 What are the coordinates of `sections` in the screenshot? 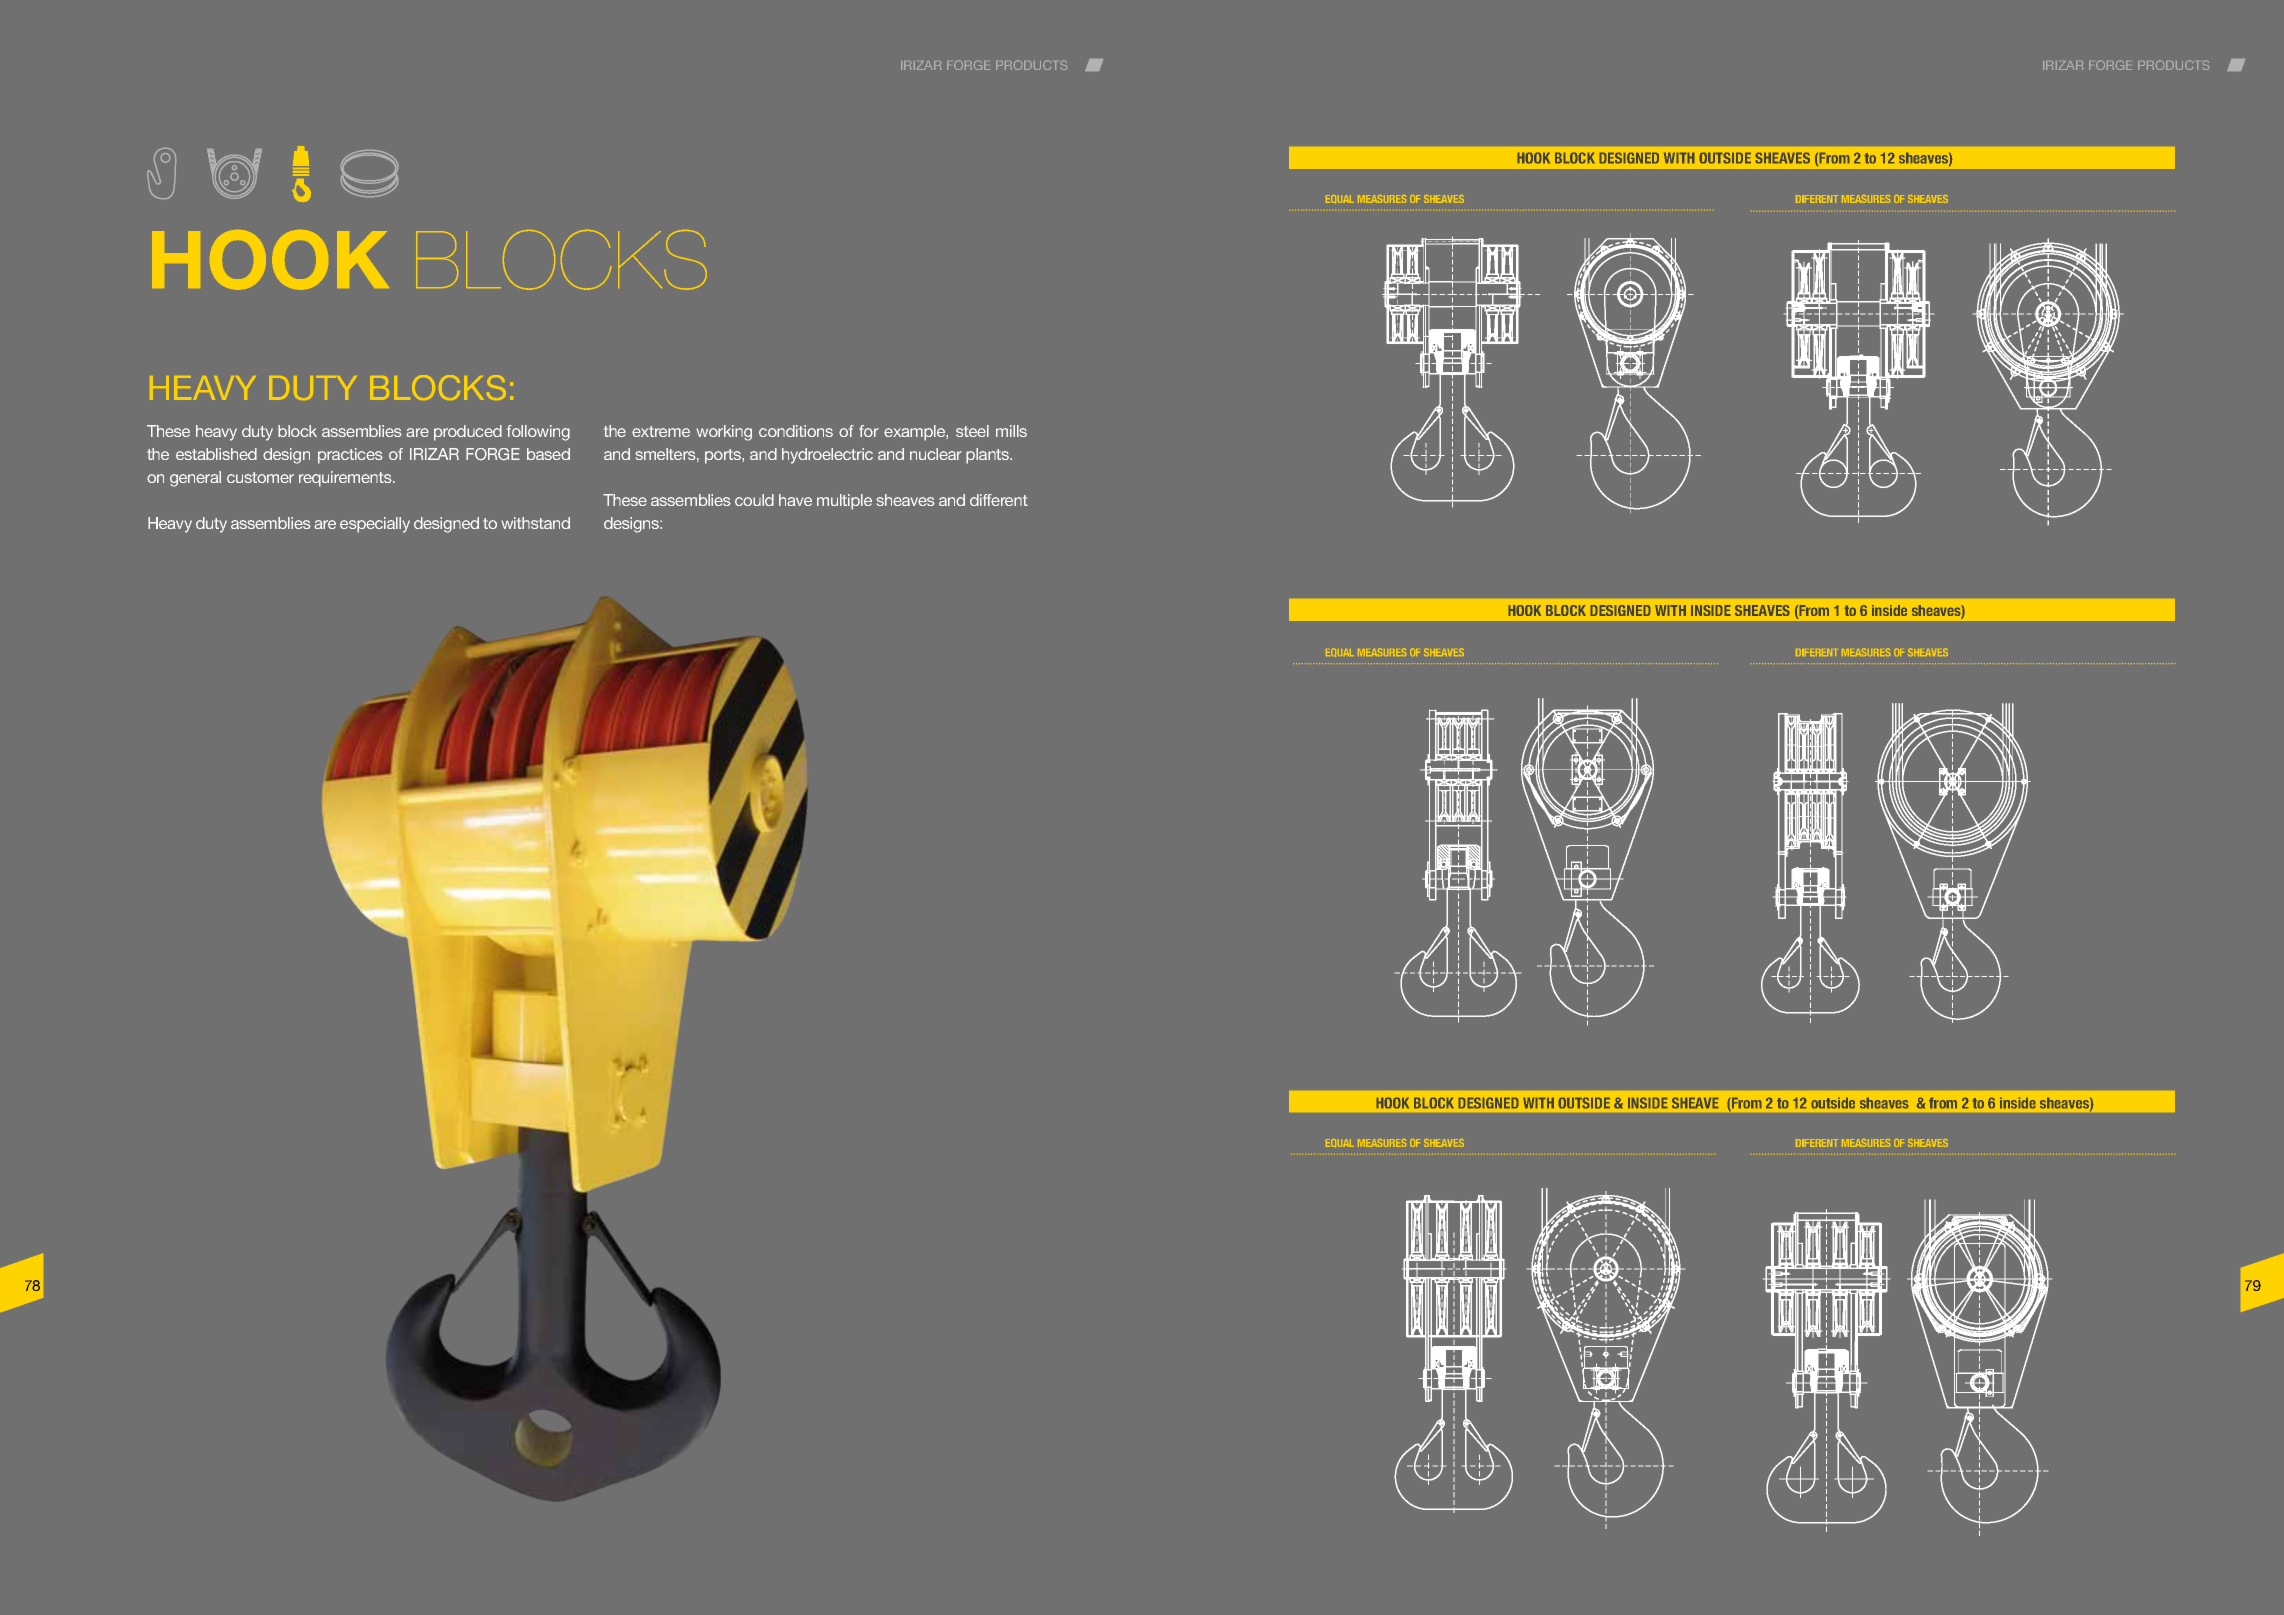 It's located at (1980, 1352).
